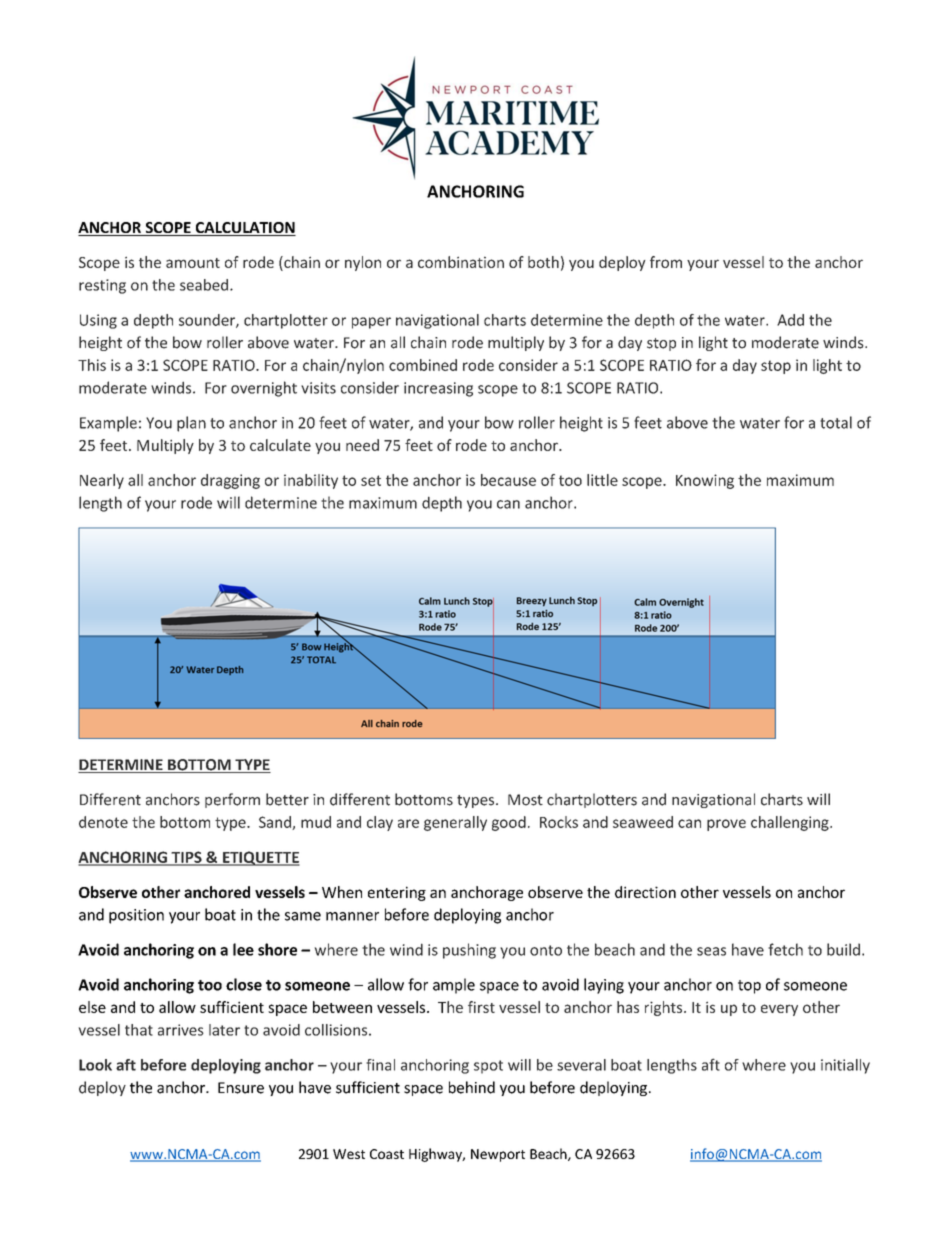 The width and height of the screenshot is (952, 1233). Describe the element at coordinates (498, 1155) in the screenshot. I see `Newport` at that location.
